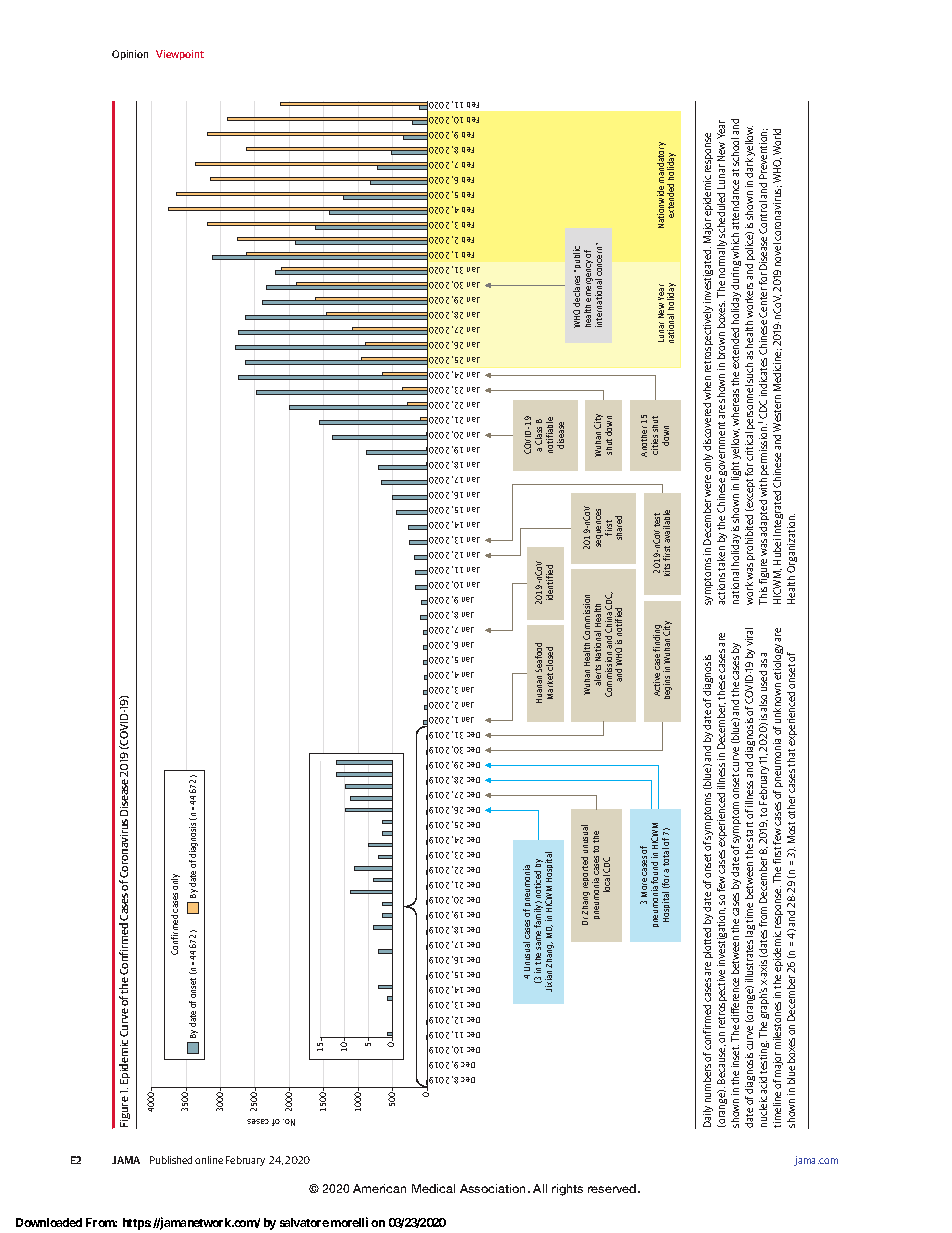 This page has width=952, height=1233. I want to click on Medical, so click(433, 1188).
